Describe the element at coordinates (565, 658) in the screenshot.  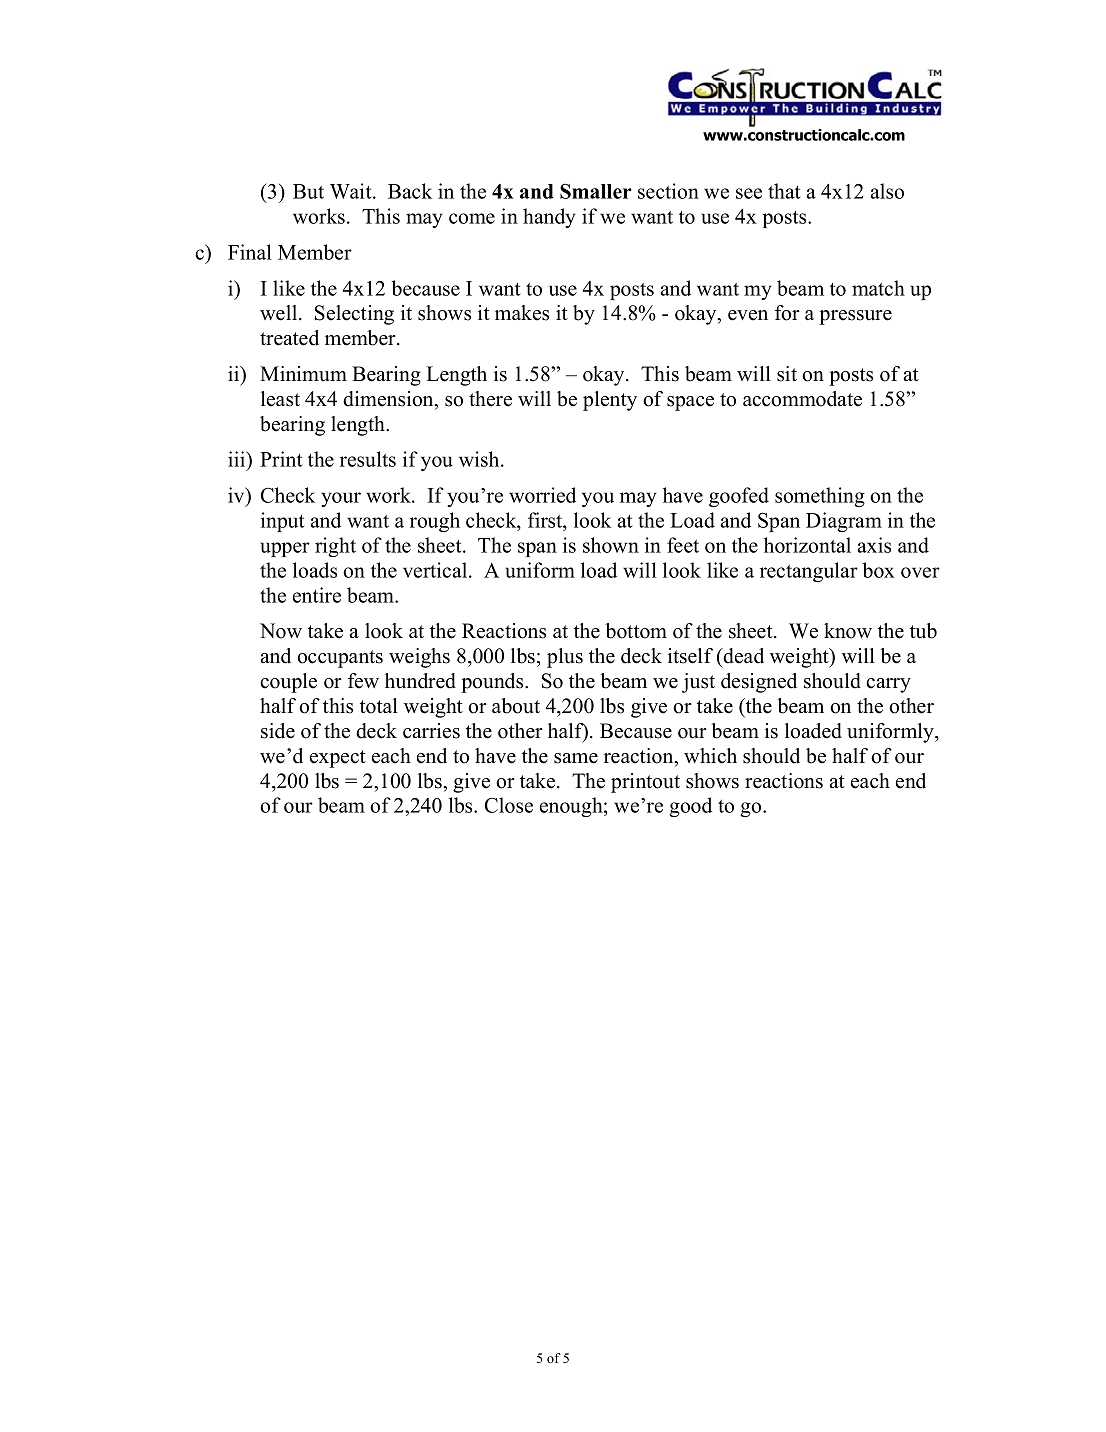
I see `plus` at that location.
